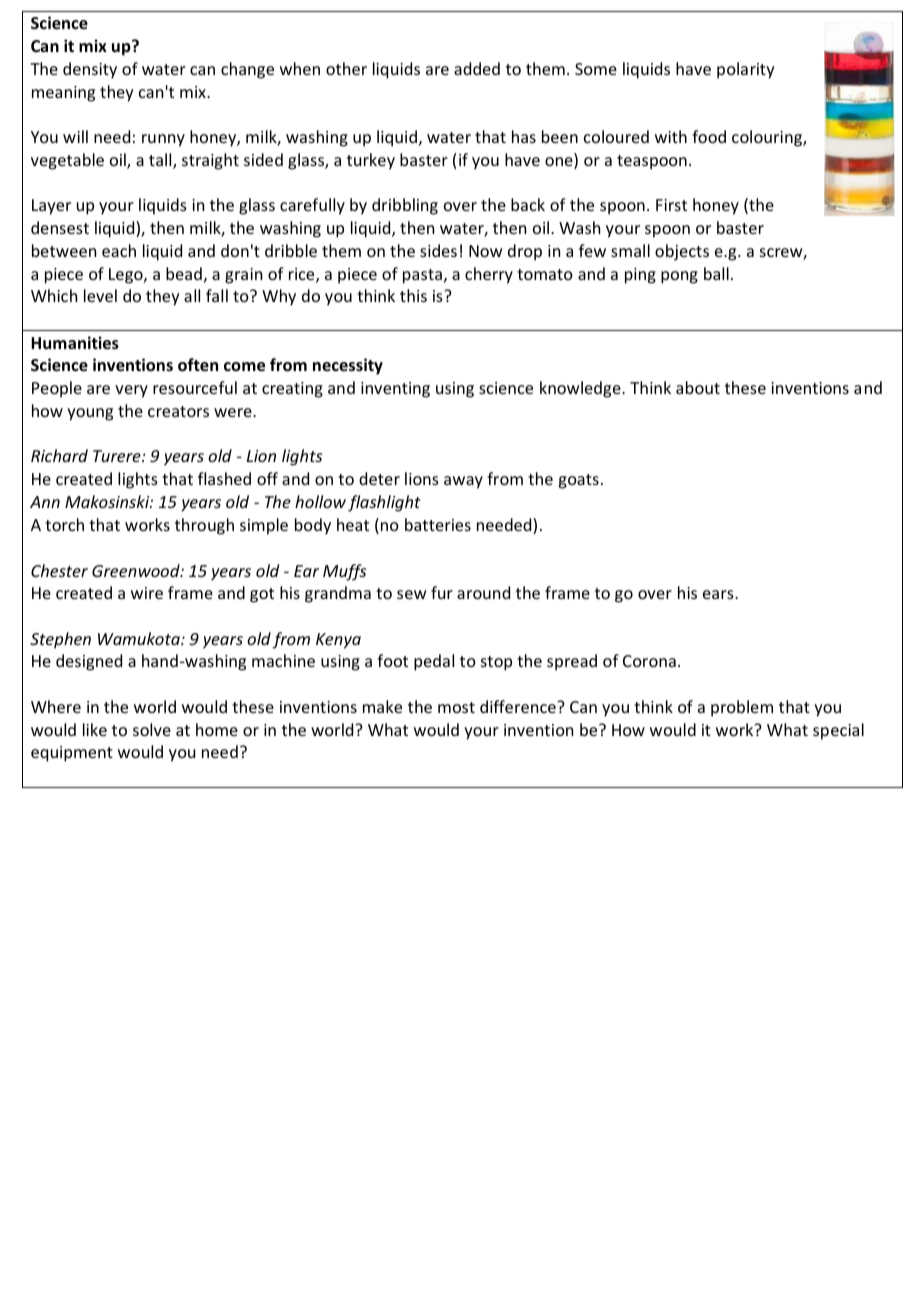  What do you see at coordinates (395, 390) in the screenshot?
I see `inventing` at bounding box center [395, 390].
